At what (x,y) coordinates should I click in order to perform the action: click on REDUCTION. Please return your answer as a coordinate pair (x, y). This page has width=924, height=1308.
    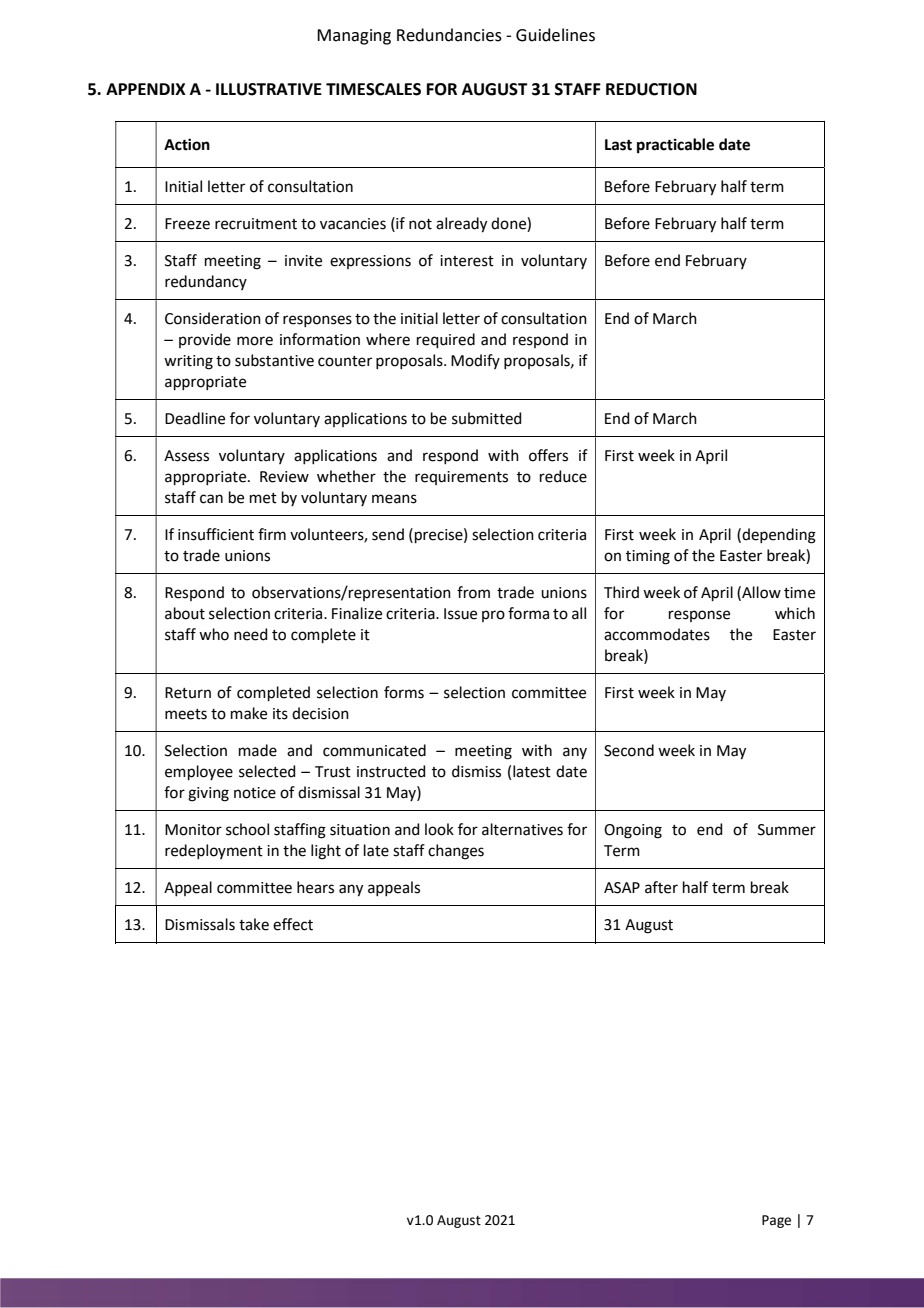
    Looking at the image, I should click on (651, 89).
